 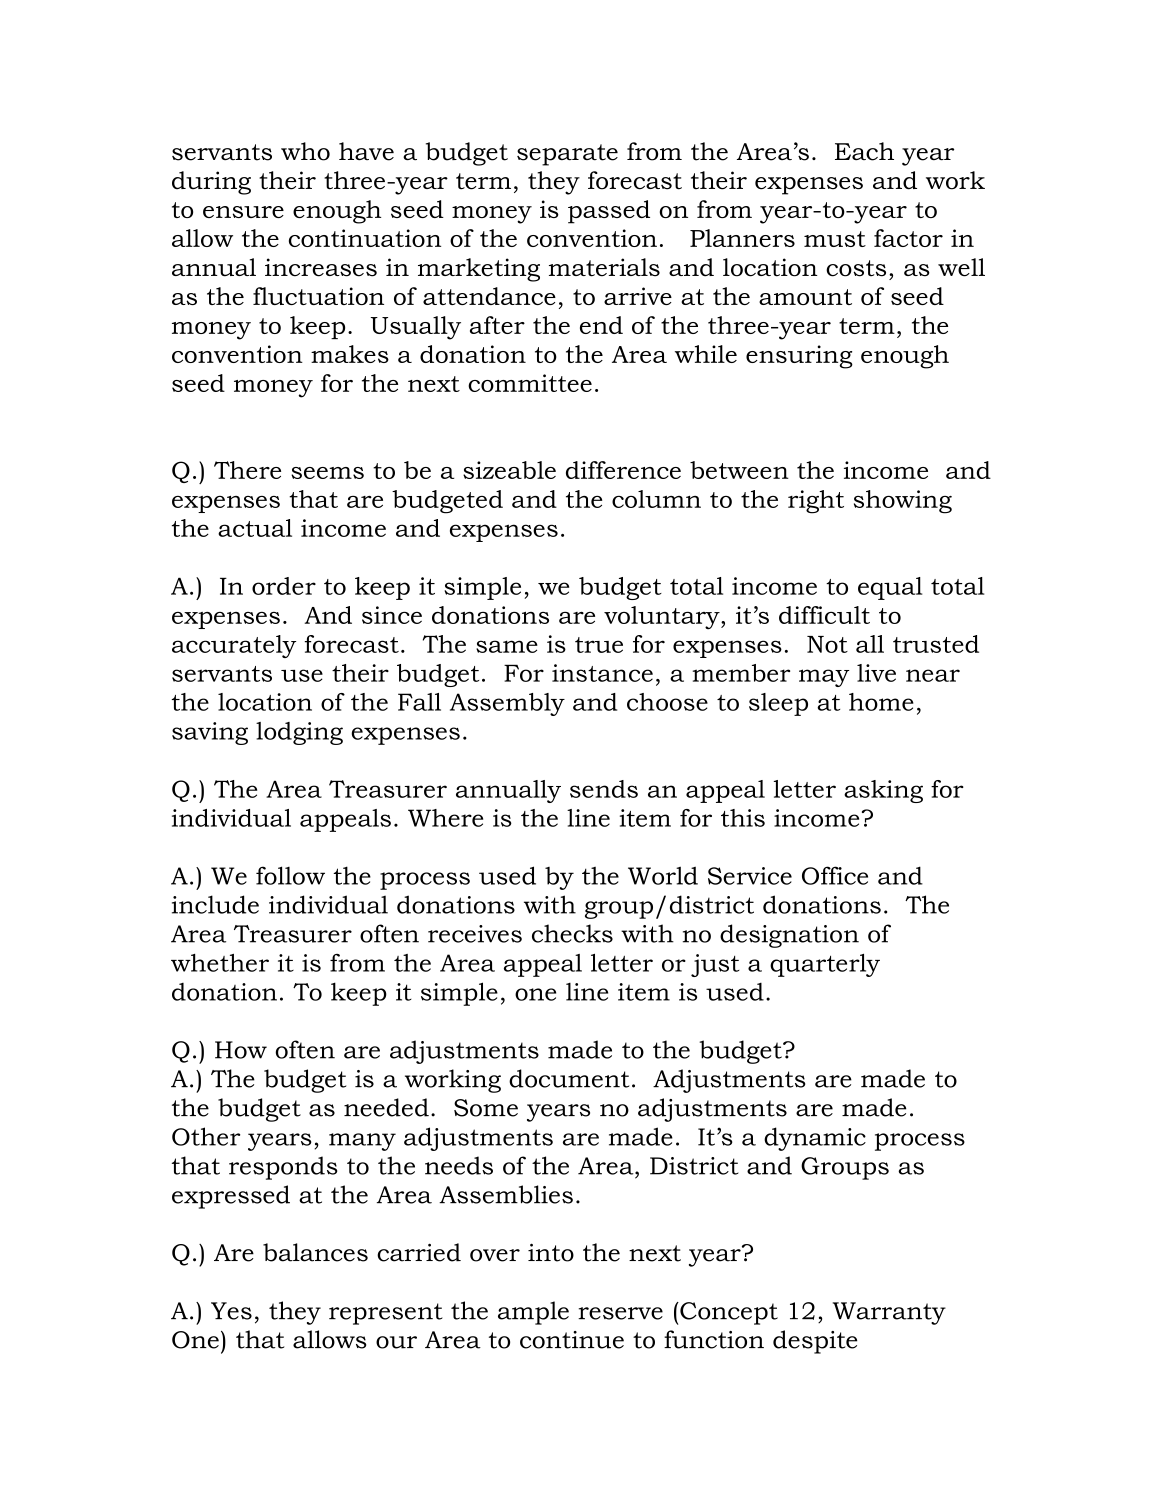 What do you see at coordinates (864, 151) in the screenshot?
I see `Each` at bounding box center [864, 151].
